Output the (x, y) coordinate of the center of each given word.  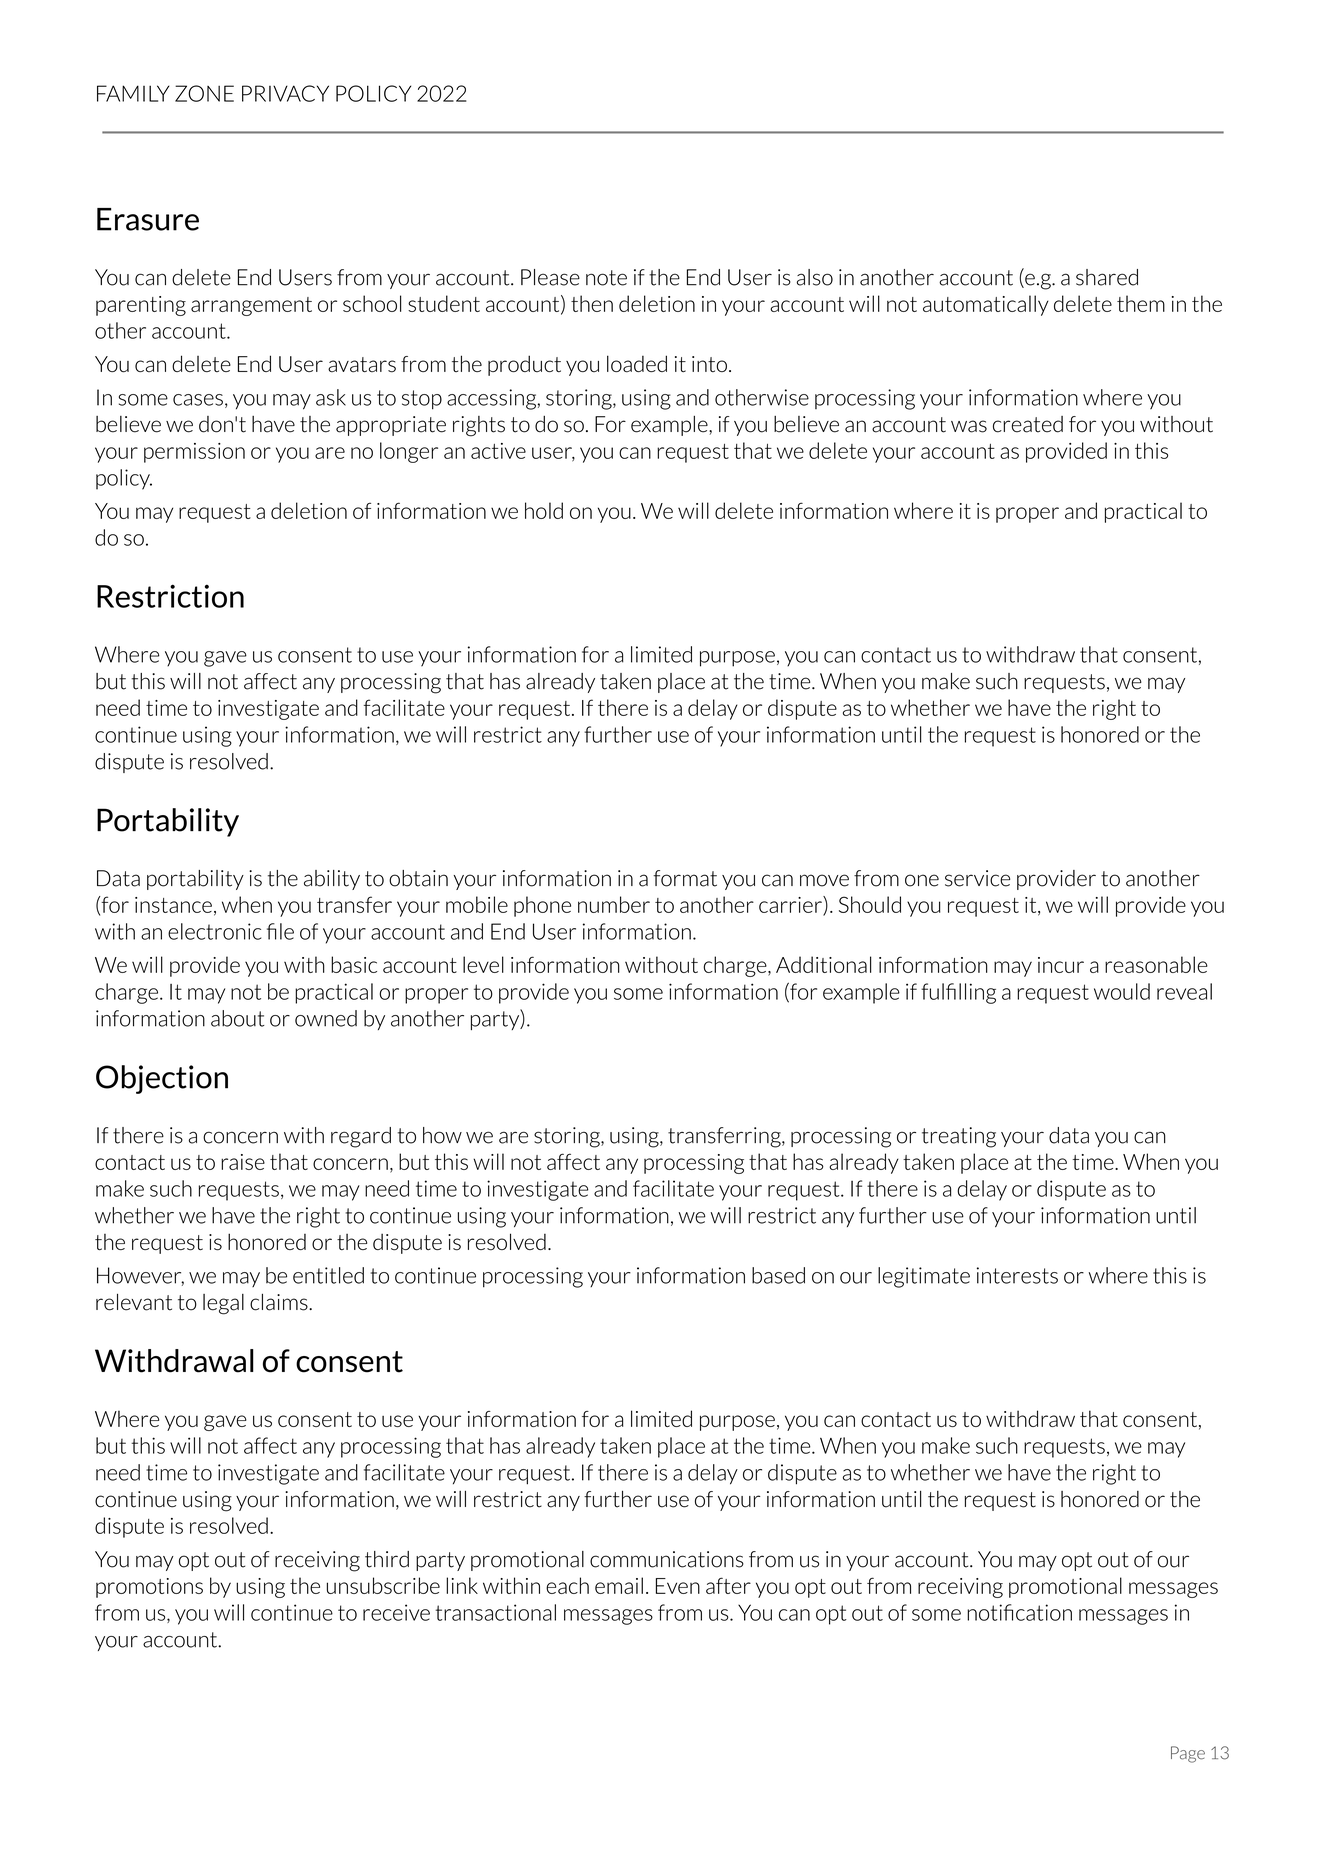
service (977, 878)
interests (1017, 1275)
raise (243, 1162)
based (778, 1275)
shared (1107, 277)
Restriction (170, 596)
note (606, 278)
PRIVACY (285, 93)
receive (396, 1612)
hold (544, 510)
